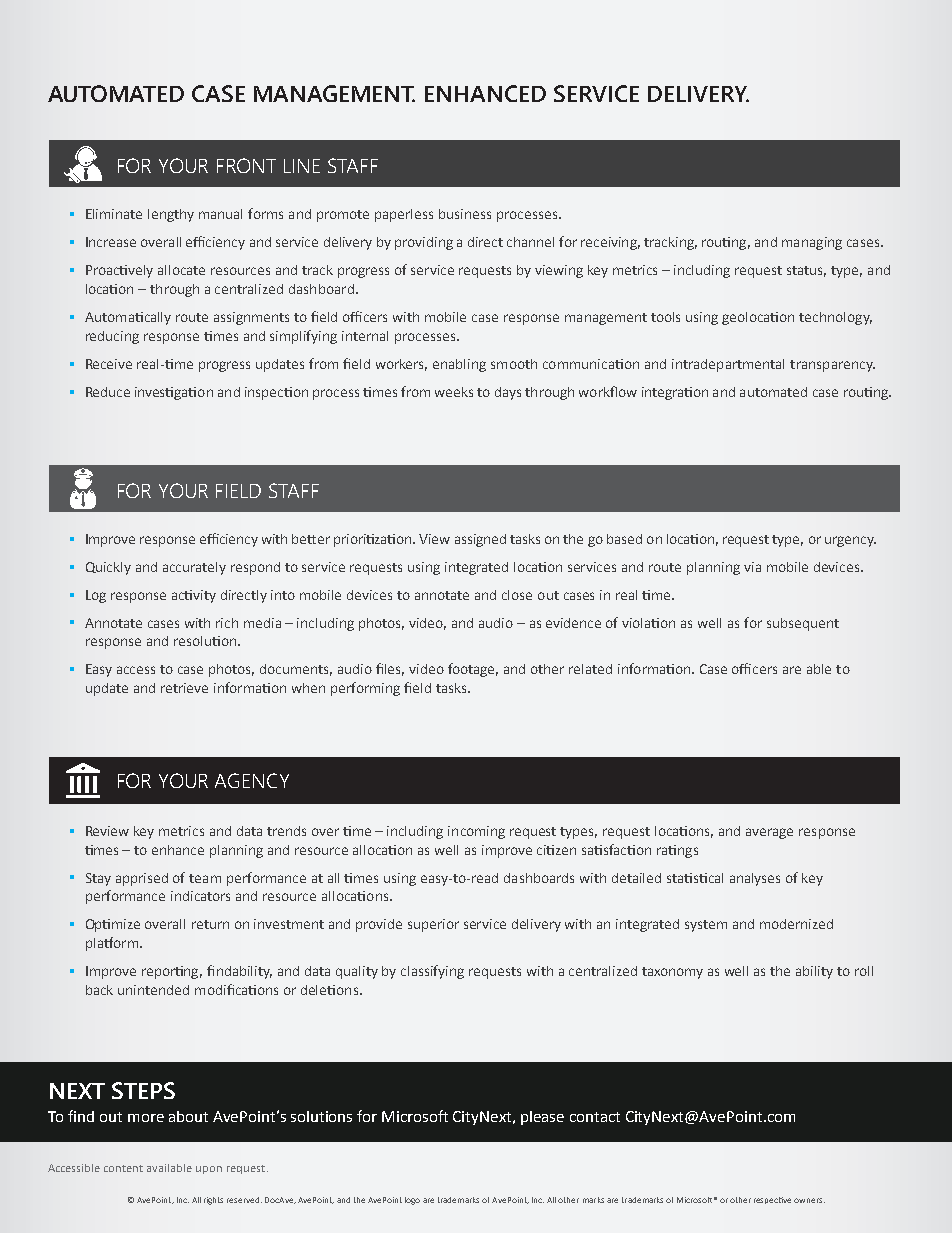  I want to click on business, so click(465, 214).
